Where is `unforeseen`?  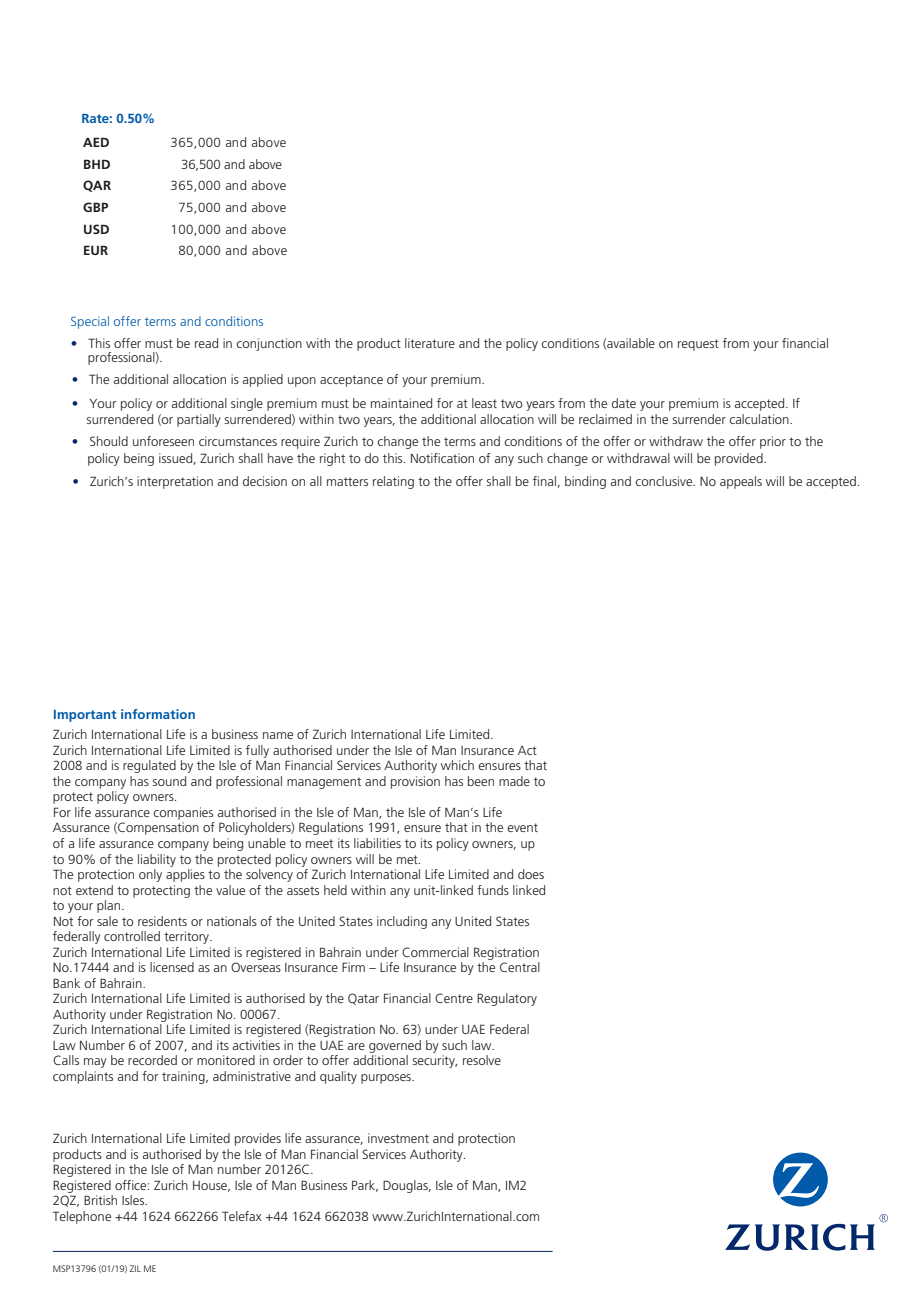
unforeseen is located at coordinates (163, 441).
